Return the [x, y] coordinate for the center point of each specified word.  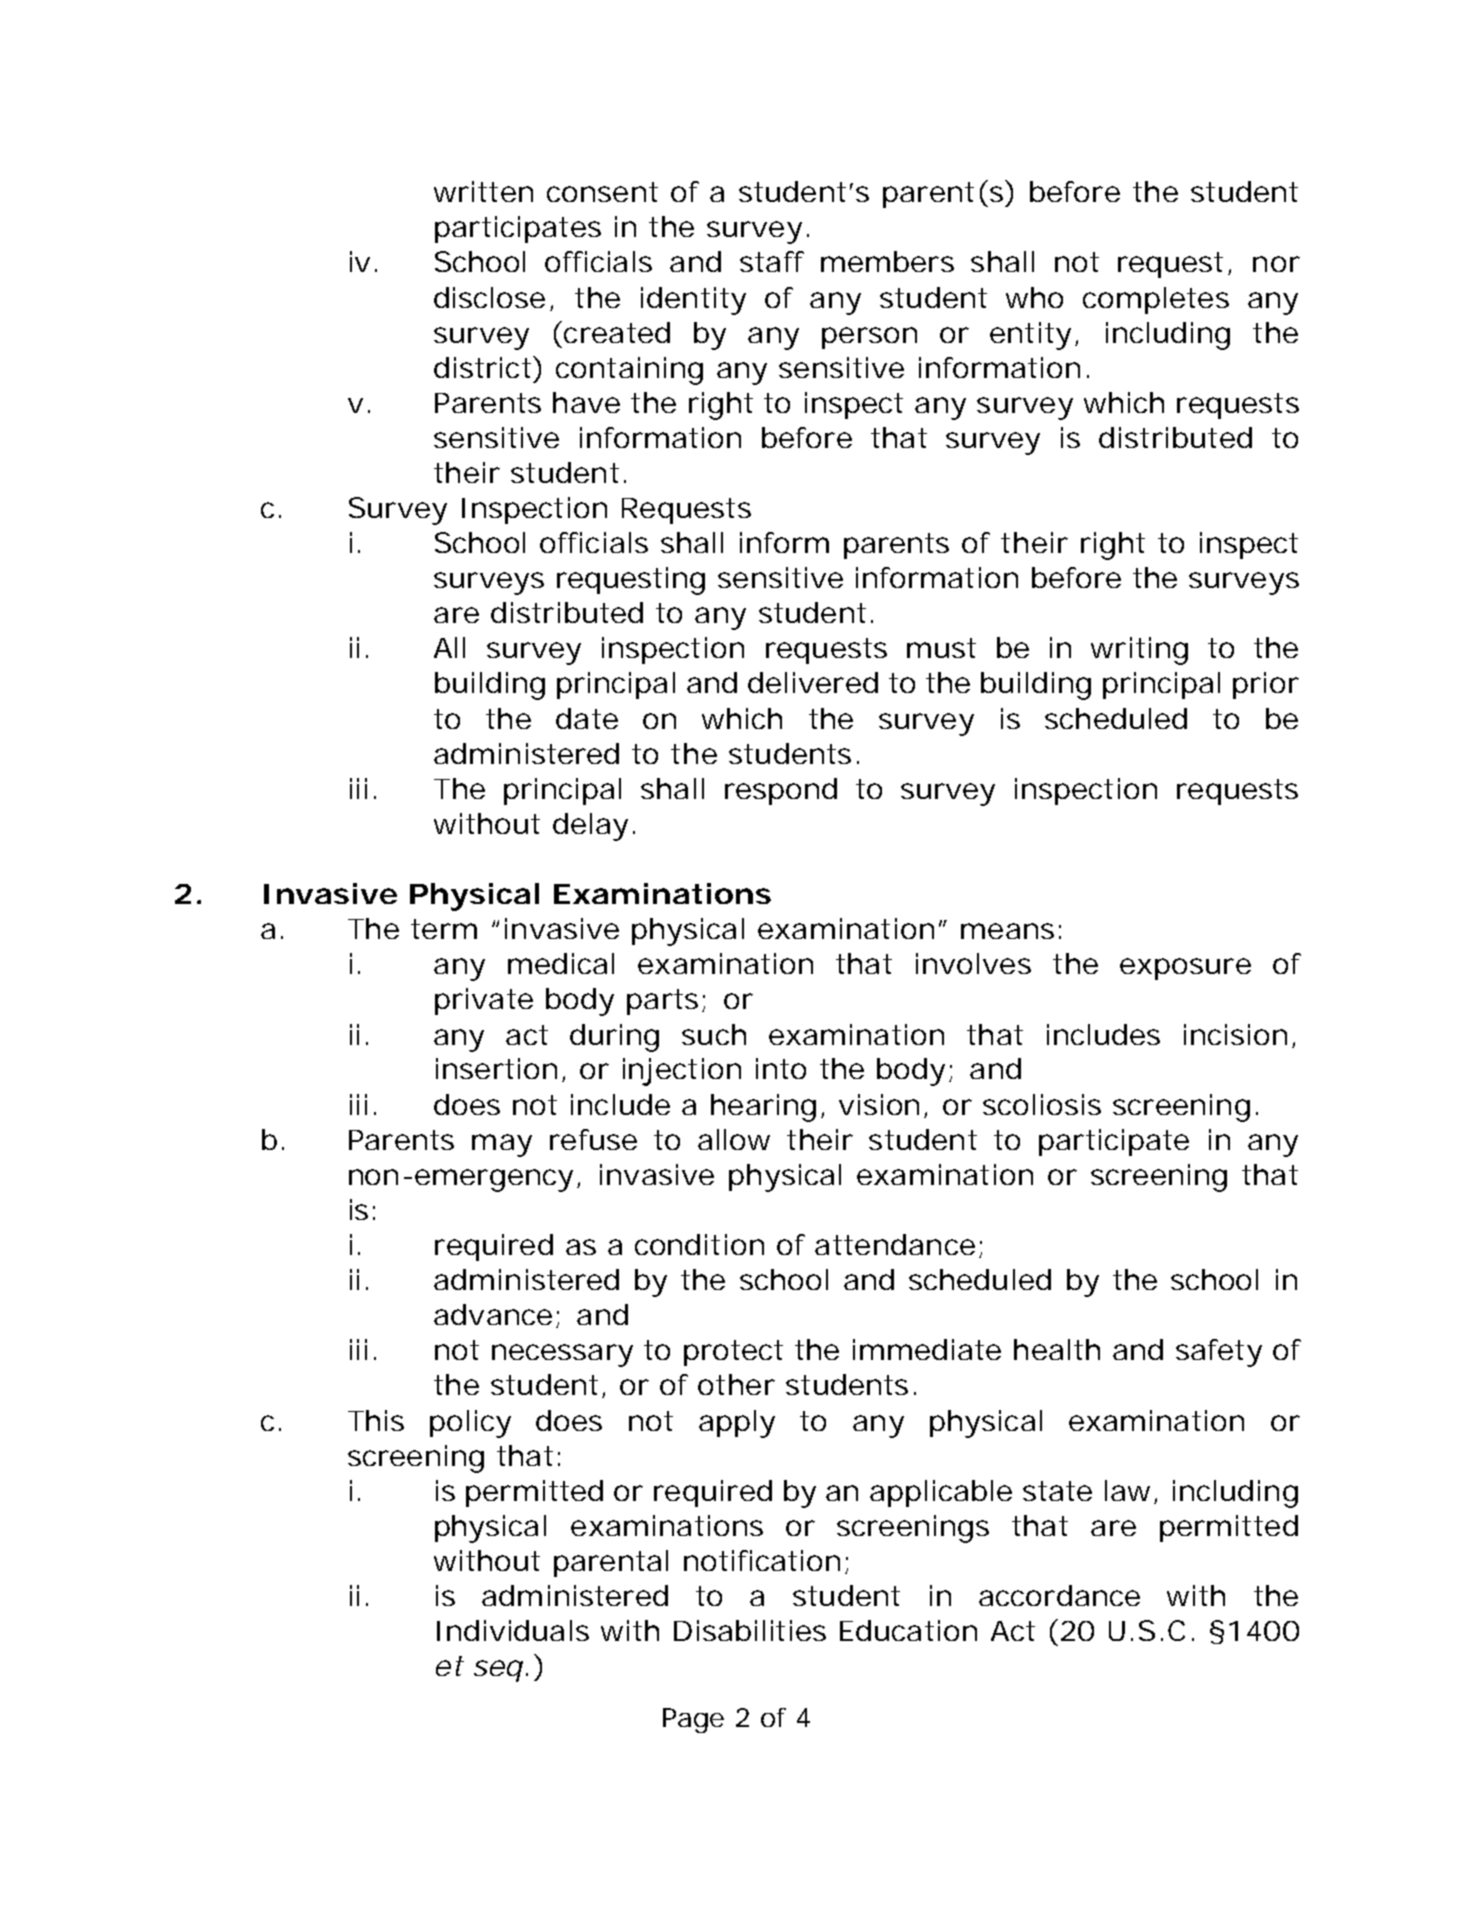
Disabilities [750, 1630]
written [483, 191]
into [781, 1068]
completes [1156, 300]
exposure [1185, 969]
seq [498, 1671]
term [444, 929]
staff [772, 261]
